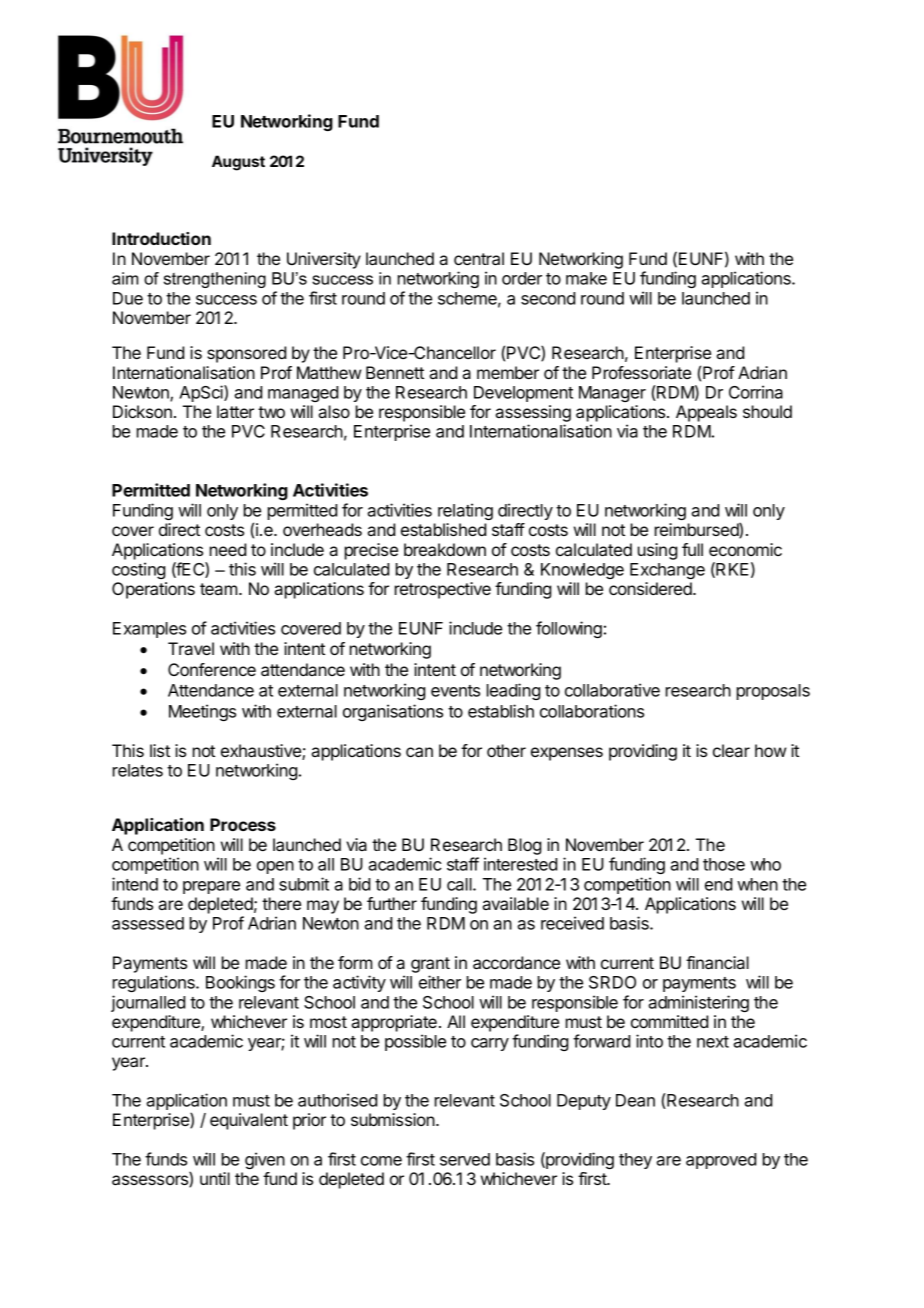  I want to click on Process, so click(243, 824).
